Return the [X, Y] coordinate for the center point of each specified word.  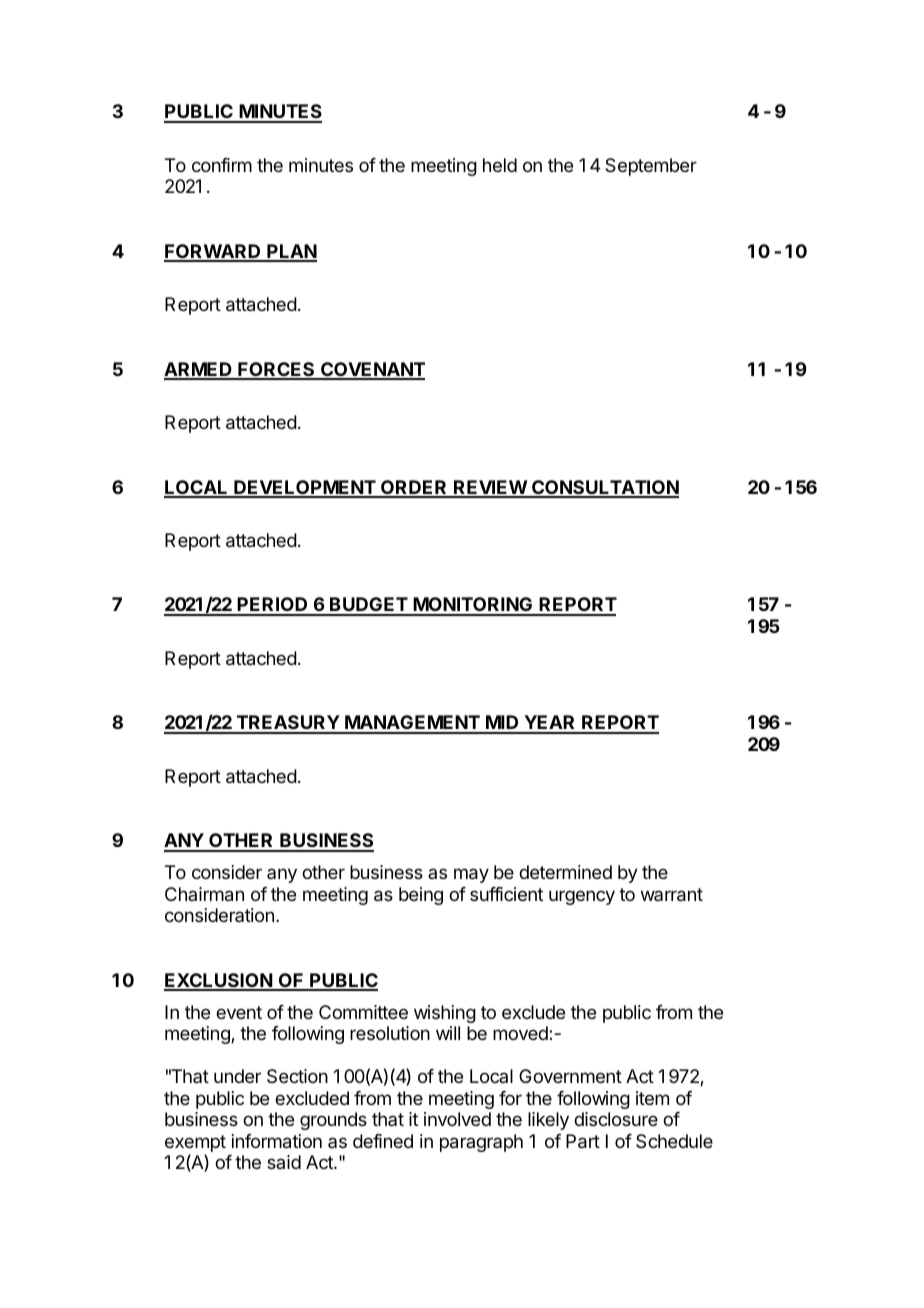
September [651, 167]
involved [457, 1119]
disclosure [616, 1119]
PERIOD [273, 606]
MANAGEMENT [412, 724]
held [500, 165]
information [277, 1141]
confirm [222, 165]
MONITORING [473, 606]
